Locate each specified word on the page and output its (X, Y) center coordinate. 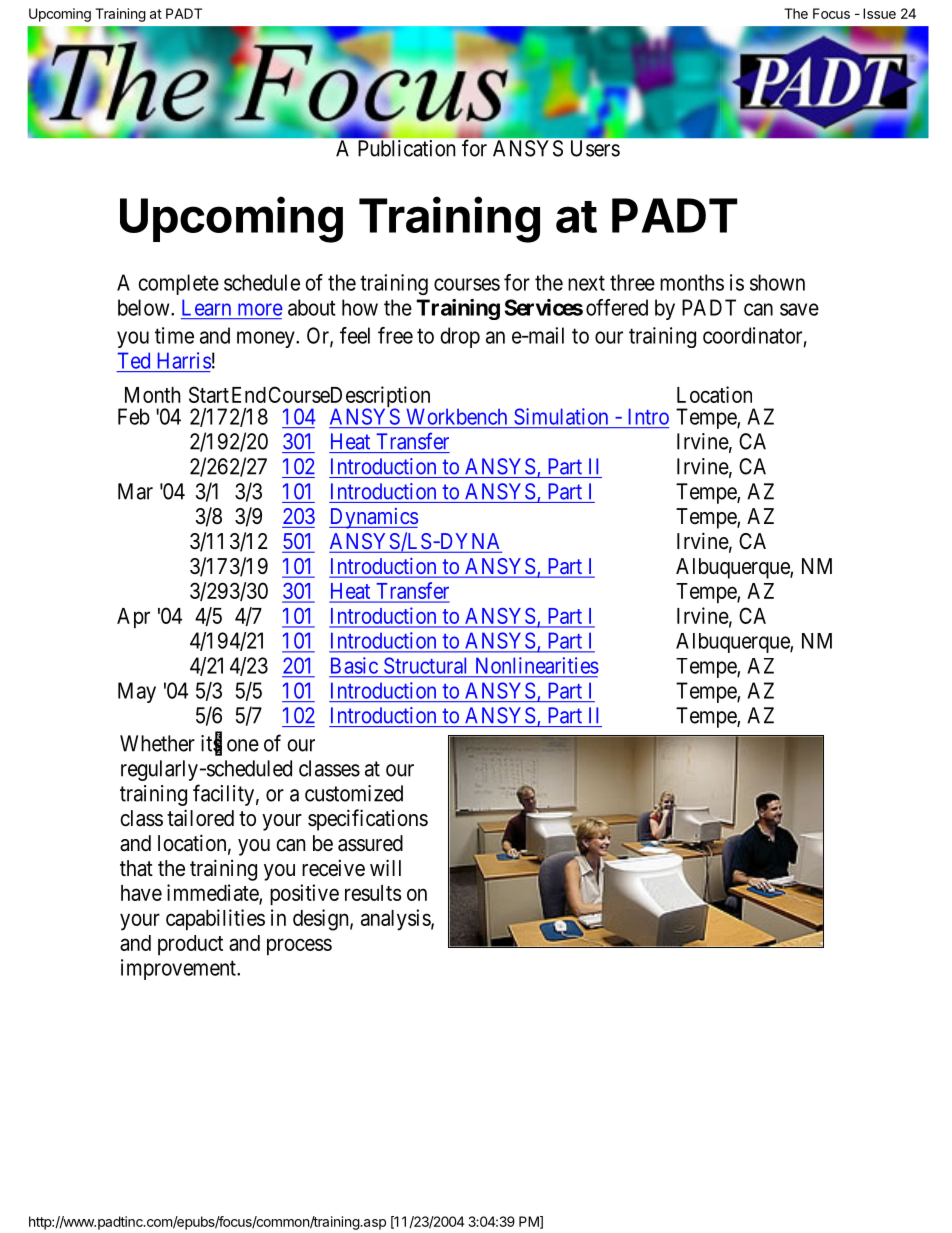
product (190, 945)
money (267, 339)
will (385, 867)
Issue (879, 13)
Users (595, 148)
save (799, 309)
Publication (406, 148)
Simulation (561, 416)
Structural (425, 665)
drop (460, 337)
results (373, 893)
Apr (133, 618)
